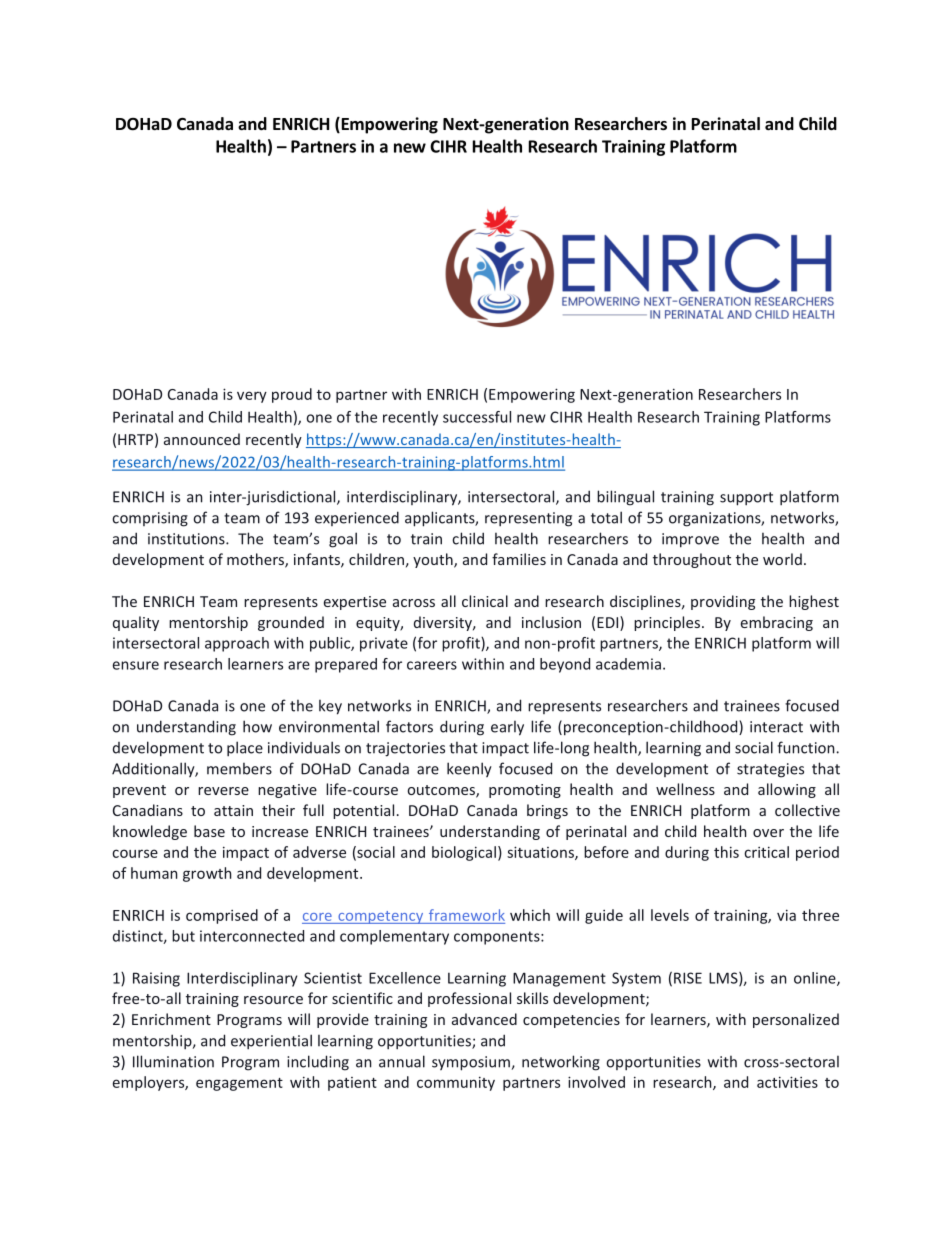 This screenshot has width=952, height=1233. Describe the element at coordinates (467, 915) in the screenshot. I see `framework` at that location.
